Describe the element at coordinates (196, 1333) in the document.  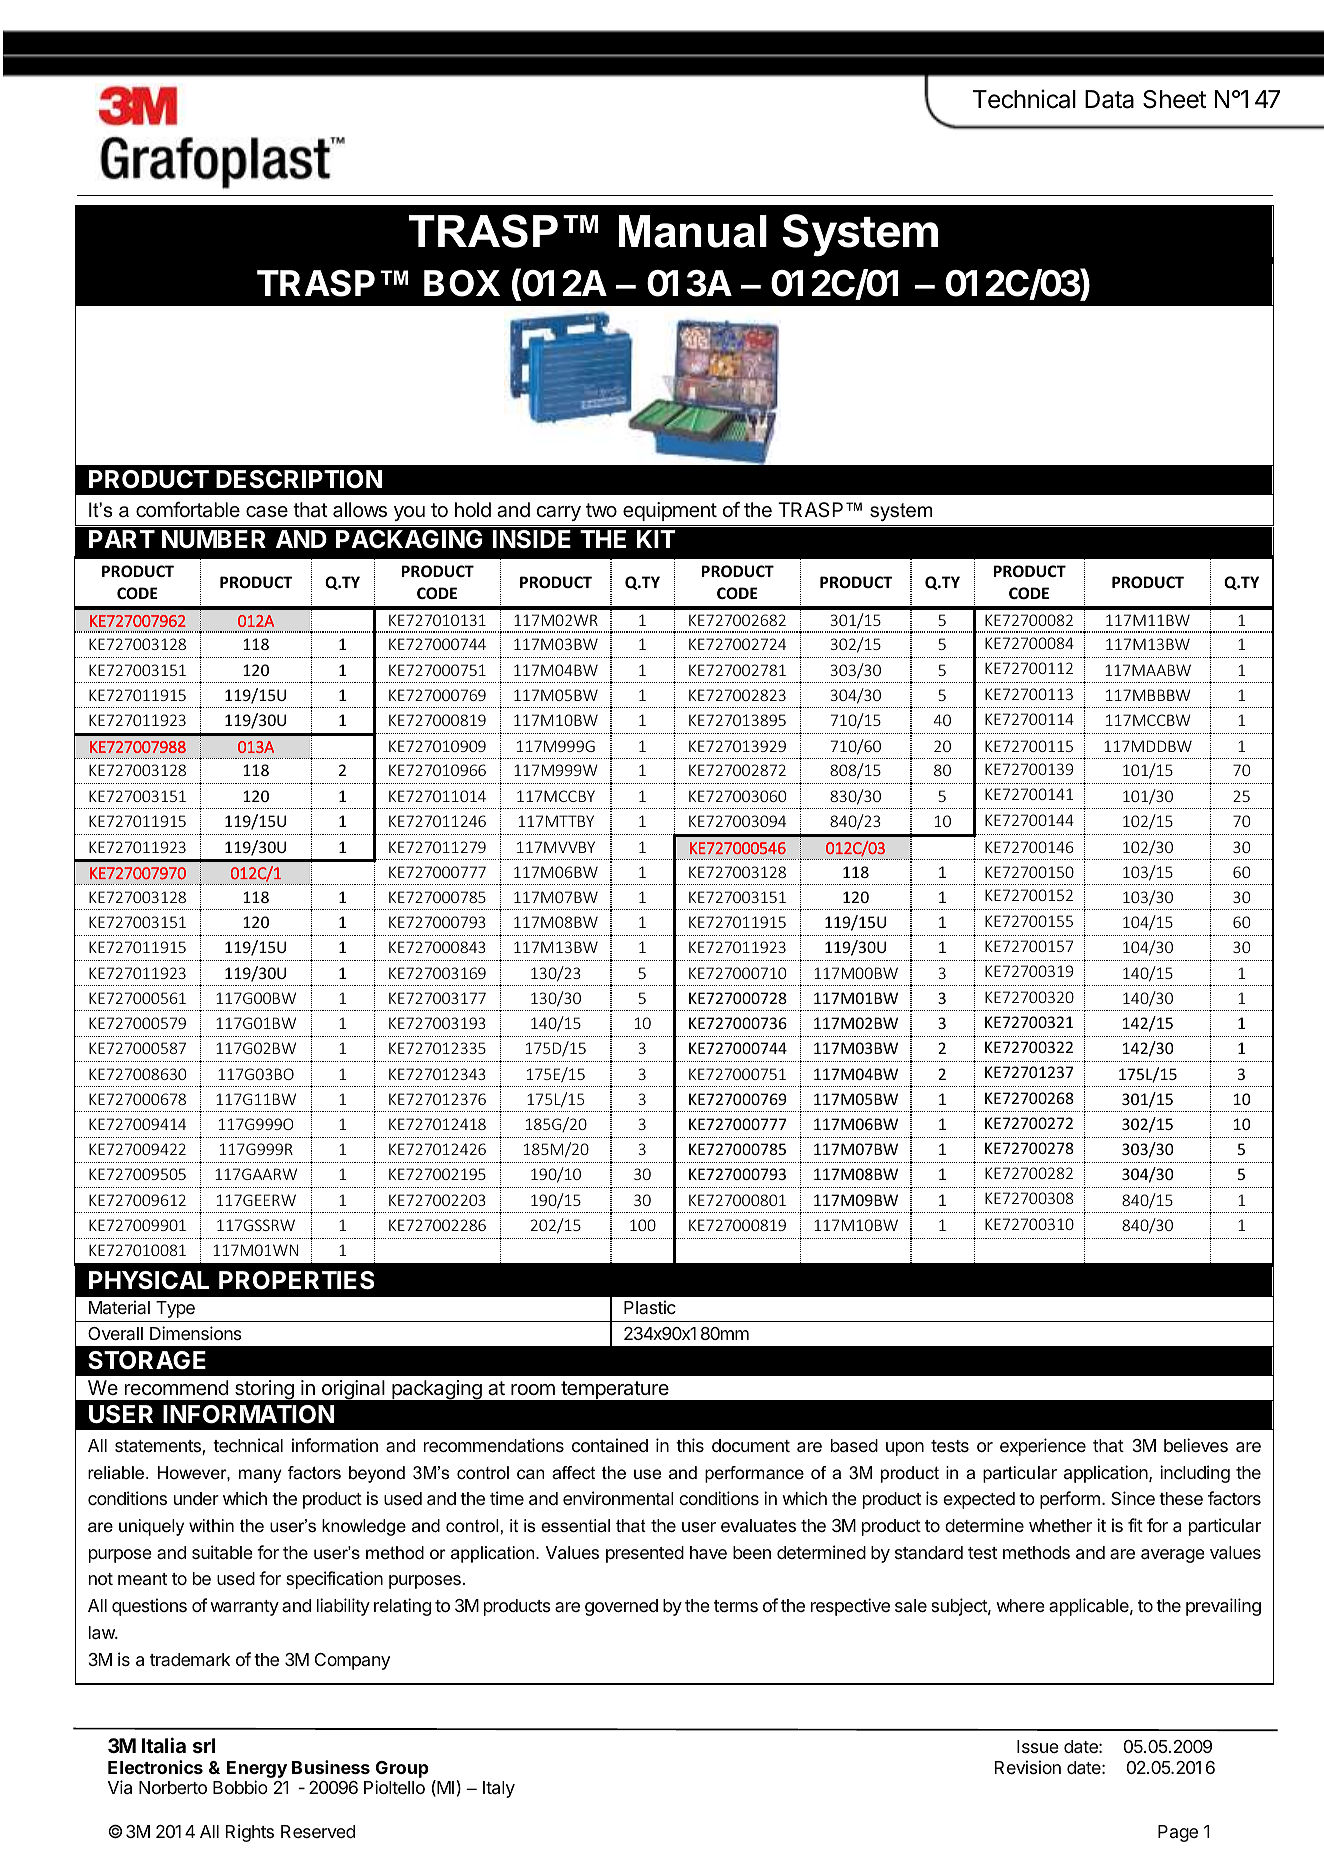
I see `Dimensions` at that location.
